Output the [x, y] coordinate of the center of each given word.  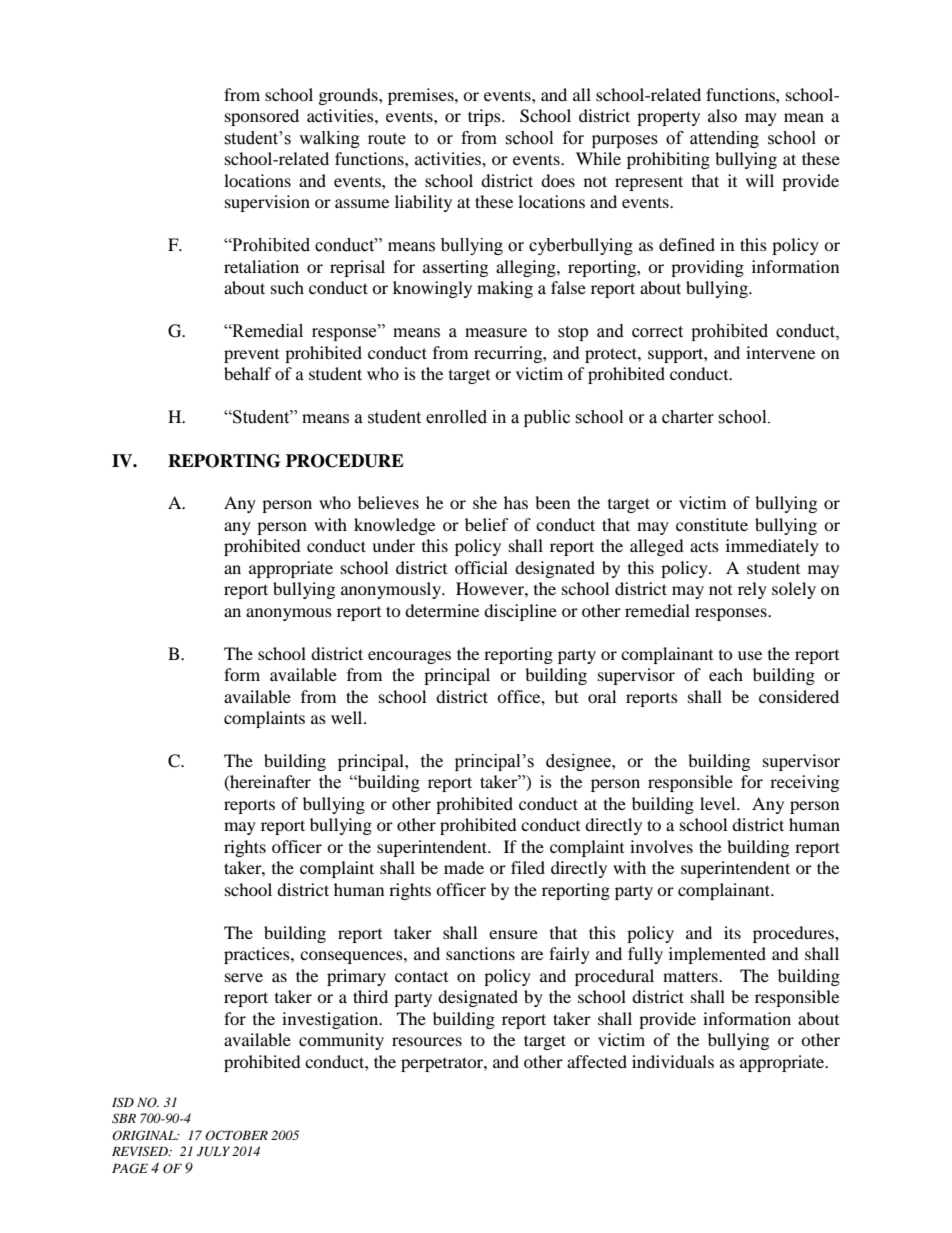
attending [724, 139]
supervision [267, 203]
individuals [673, 1061]
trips [485, 117]
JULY [213, 1152]
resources [427, 1041]
